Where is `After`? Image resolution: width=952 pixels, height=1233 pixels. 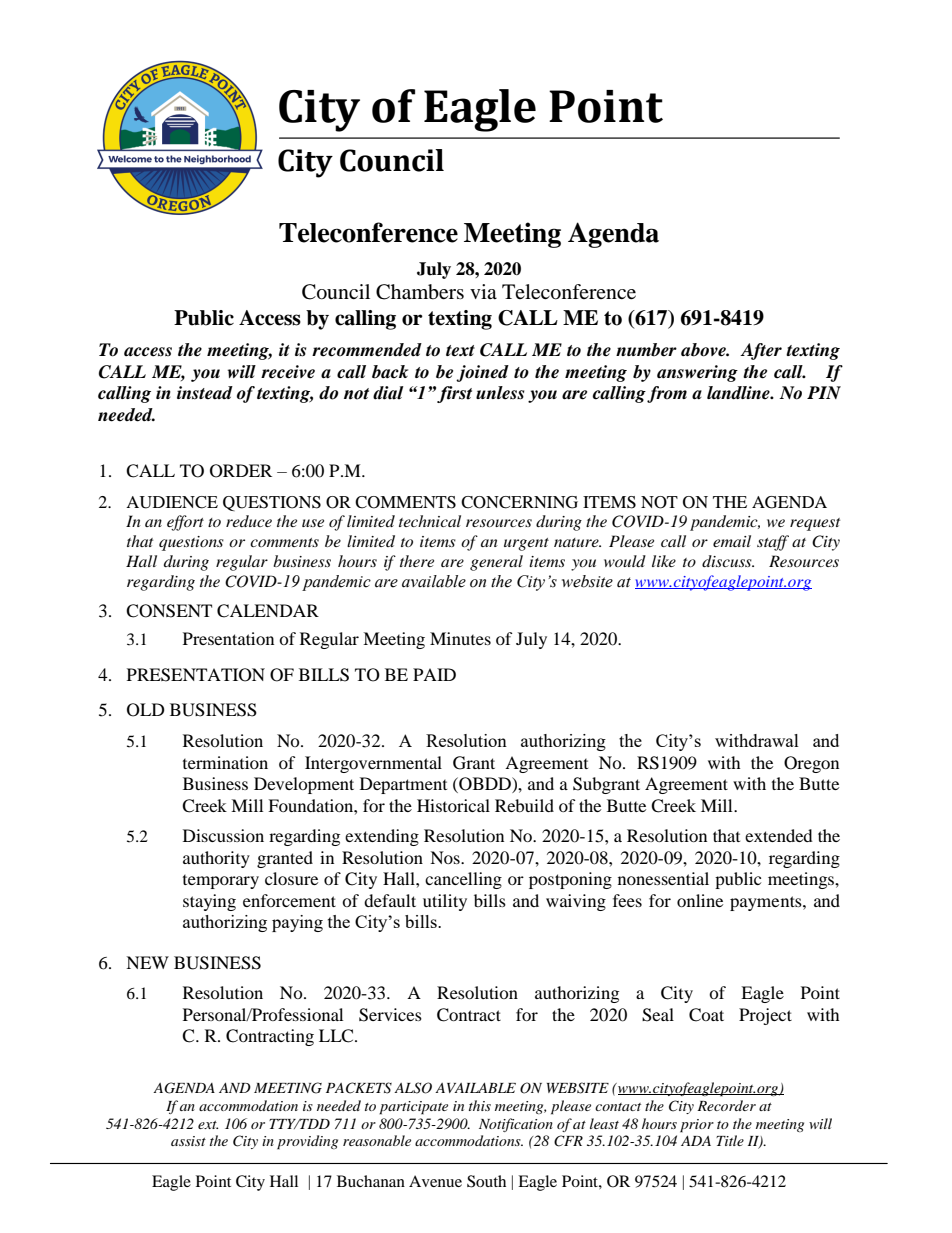
After is located at coordinates (761, 351).
